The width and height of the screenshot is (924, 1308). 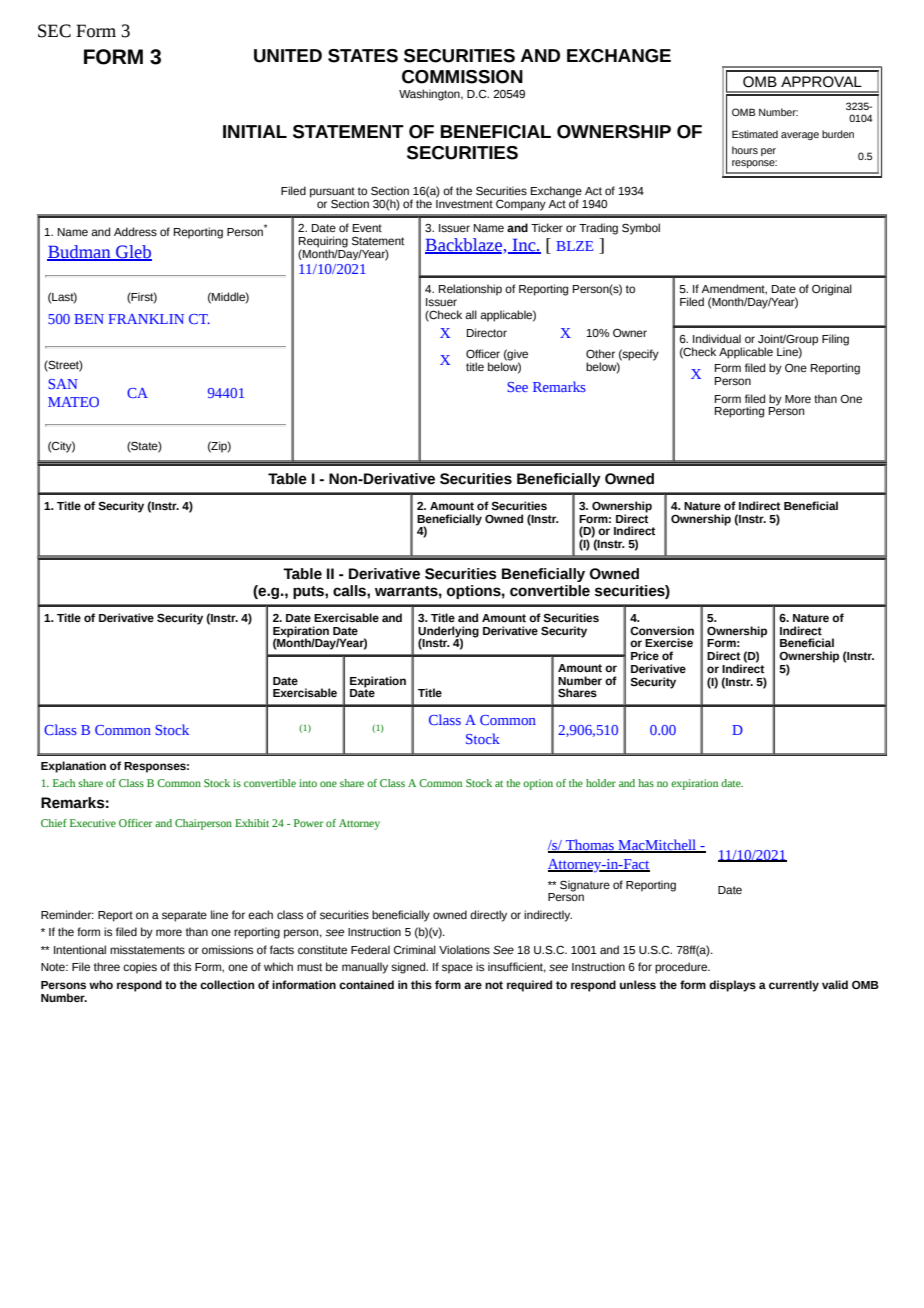 I want to click on copies, so click(x=140, y=968).
